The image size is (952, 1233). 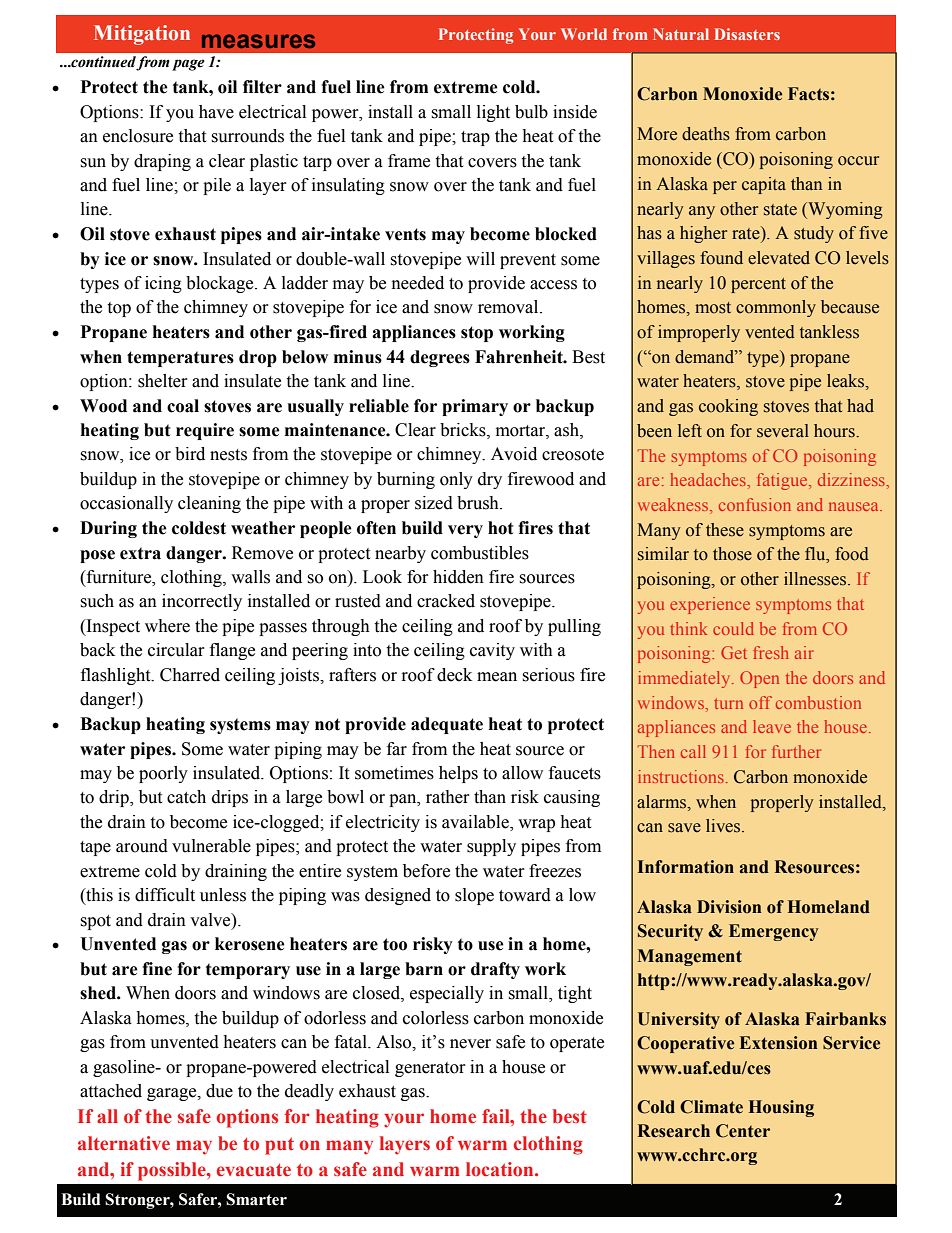 What do you see at coordinates (446, 601) in the screenshot?
I see `cracked` at bounding box center [446, 601].
